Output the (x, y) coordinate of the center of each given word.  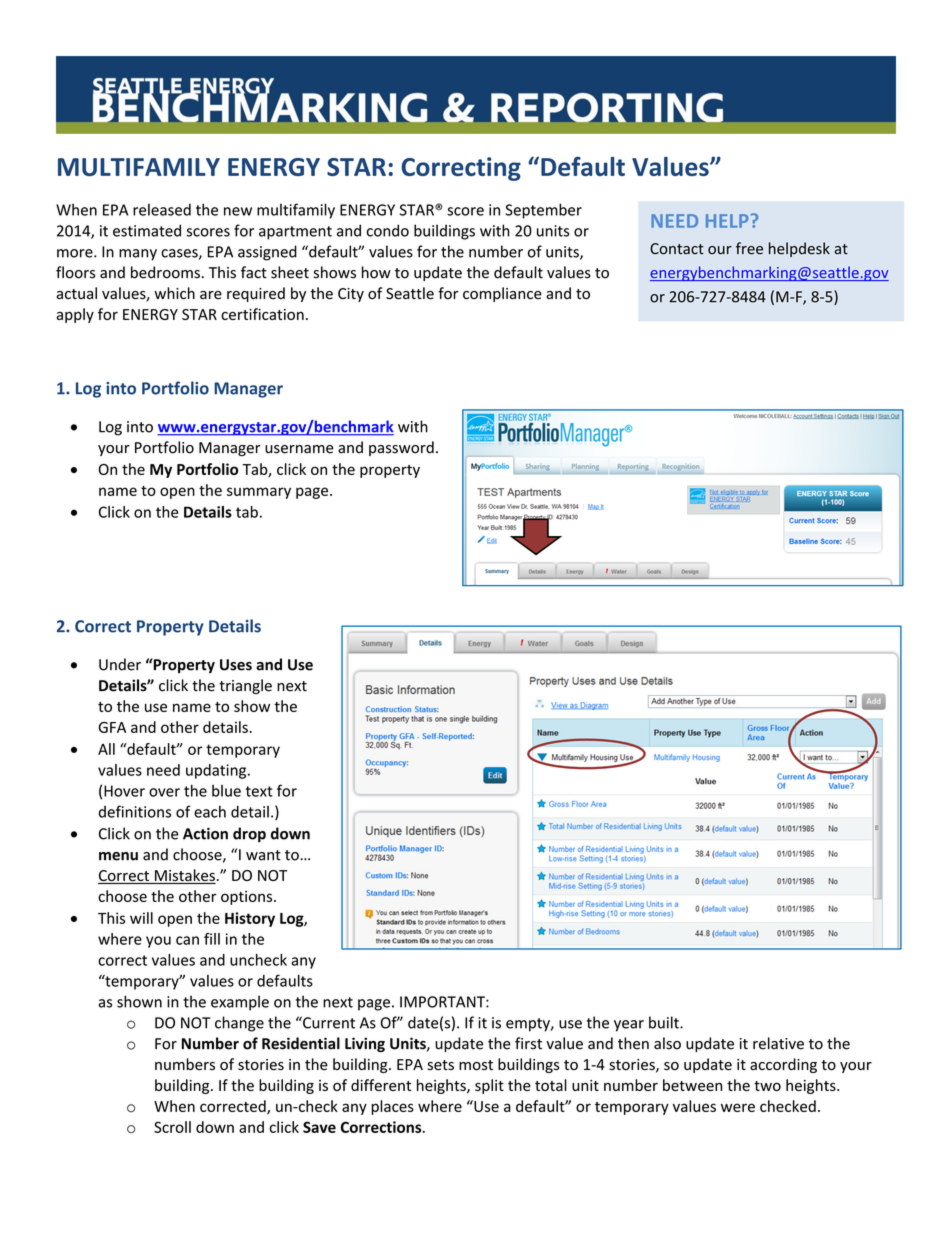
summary (259, 493)
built (665, 1022)
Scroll (172, 1127)
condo (388, 230)
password (401, 448)
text (259, 791)
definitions (135, 811)
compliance (502, 294)
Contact (677, 249)
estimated (147, 230)
